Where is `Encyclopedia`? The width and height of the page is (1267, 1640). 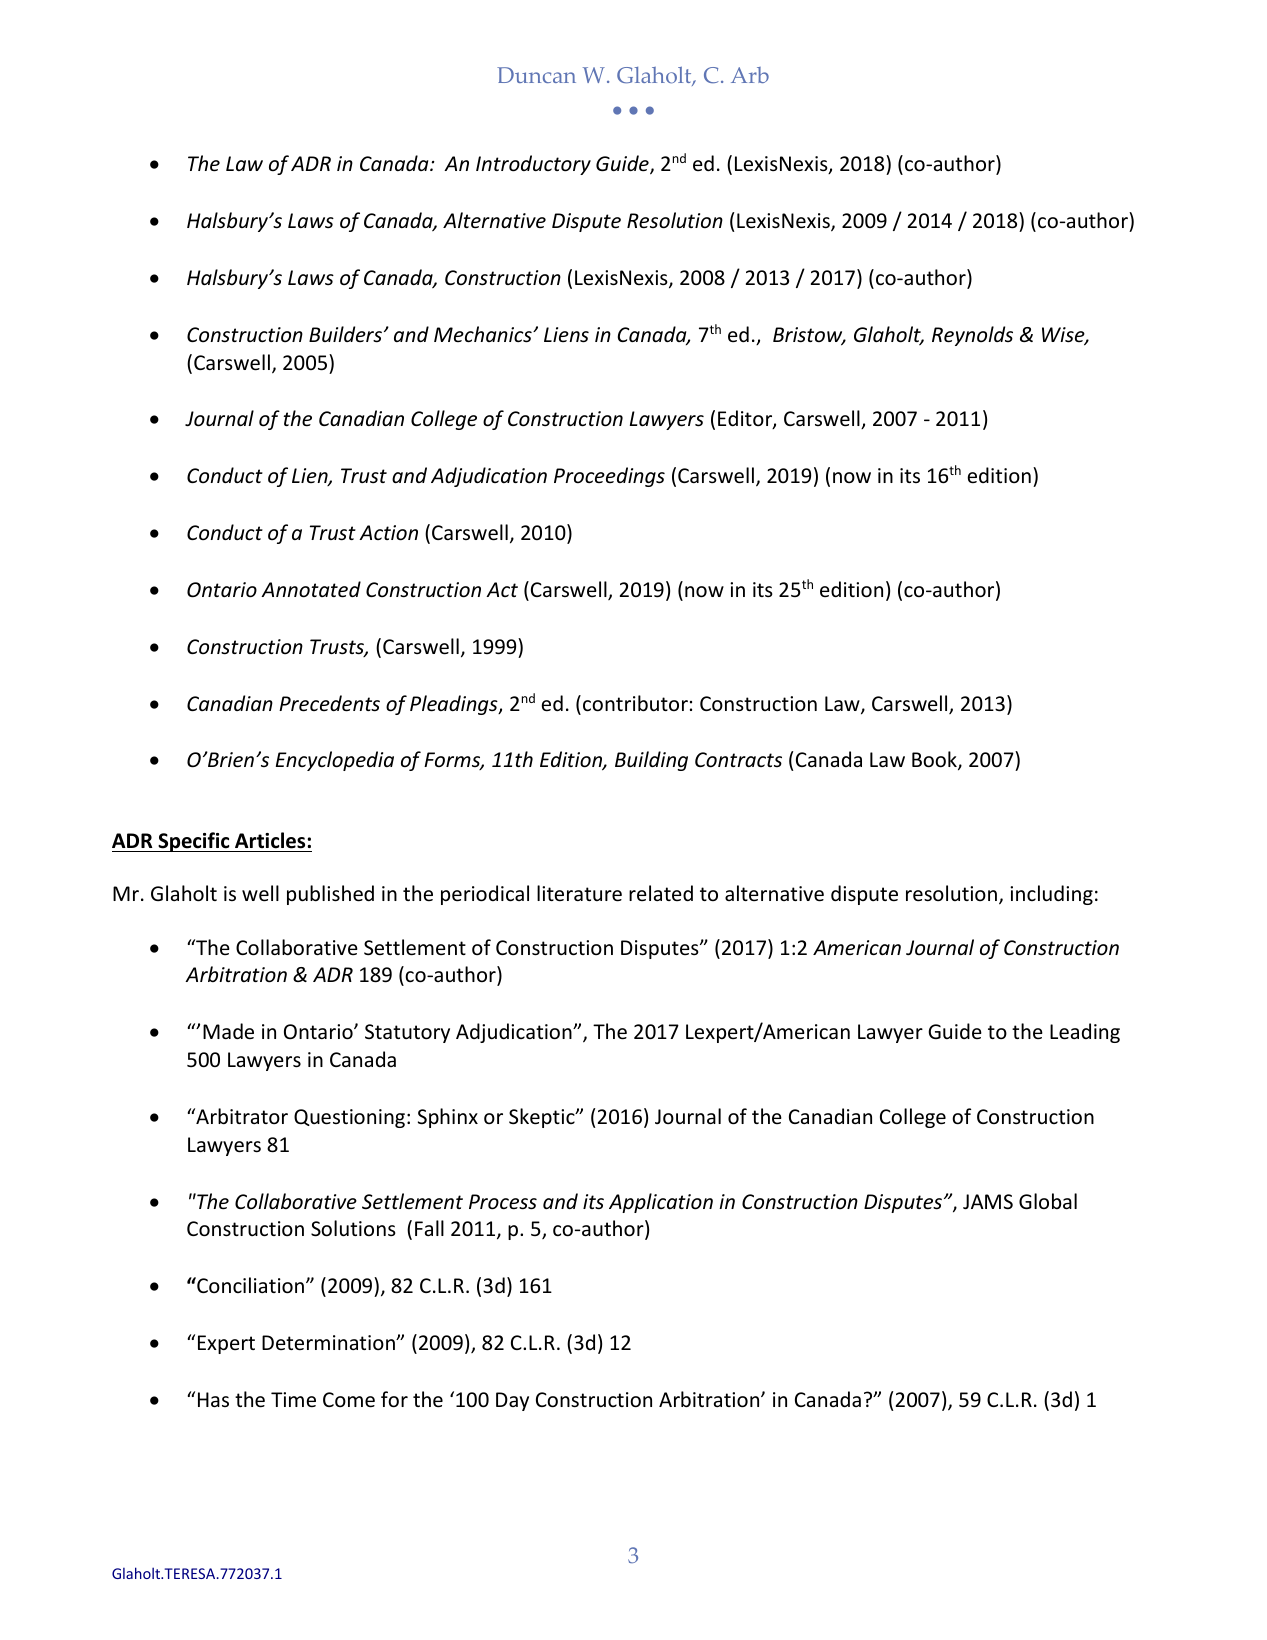 Encyclopedia is located at coordinates (335, 761).
